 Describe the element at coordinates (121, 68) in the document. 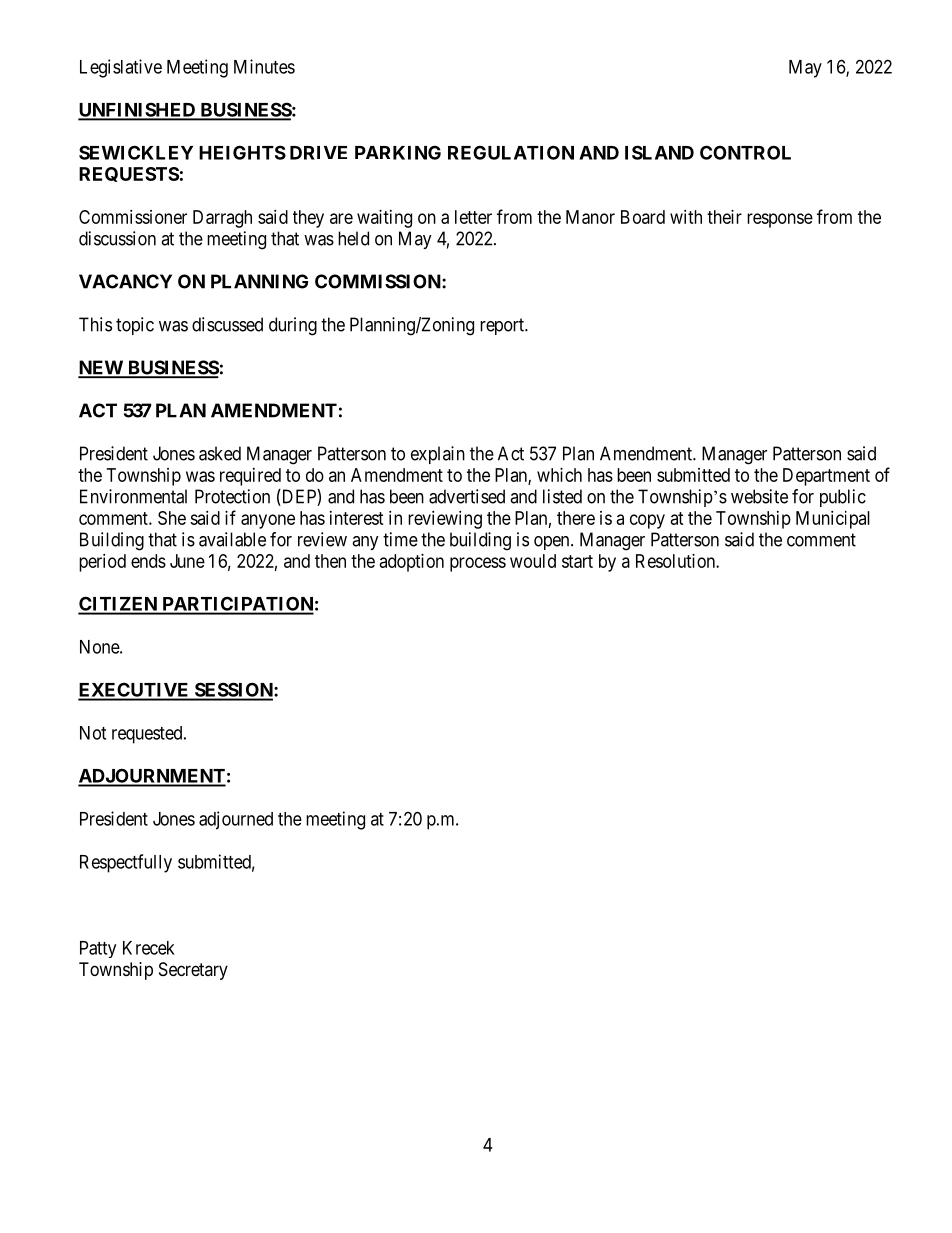

I see `Legislative` at that location.
